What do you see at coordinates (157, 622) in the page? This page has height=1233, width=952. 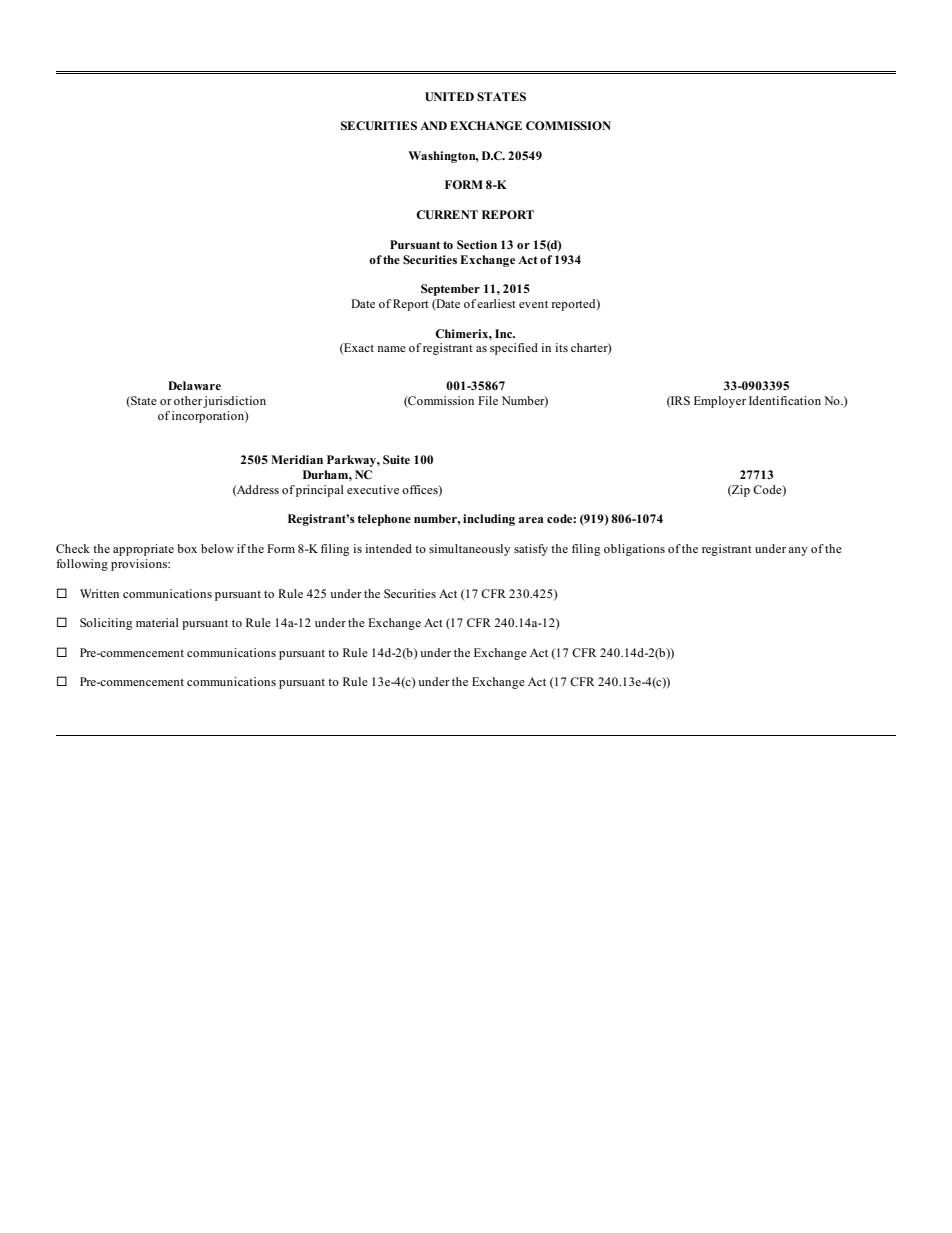 I see `material` at bounding box center [157, 622].
